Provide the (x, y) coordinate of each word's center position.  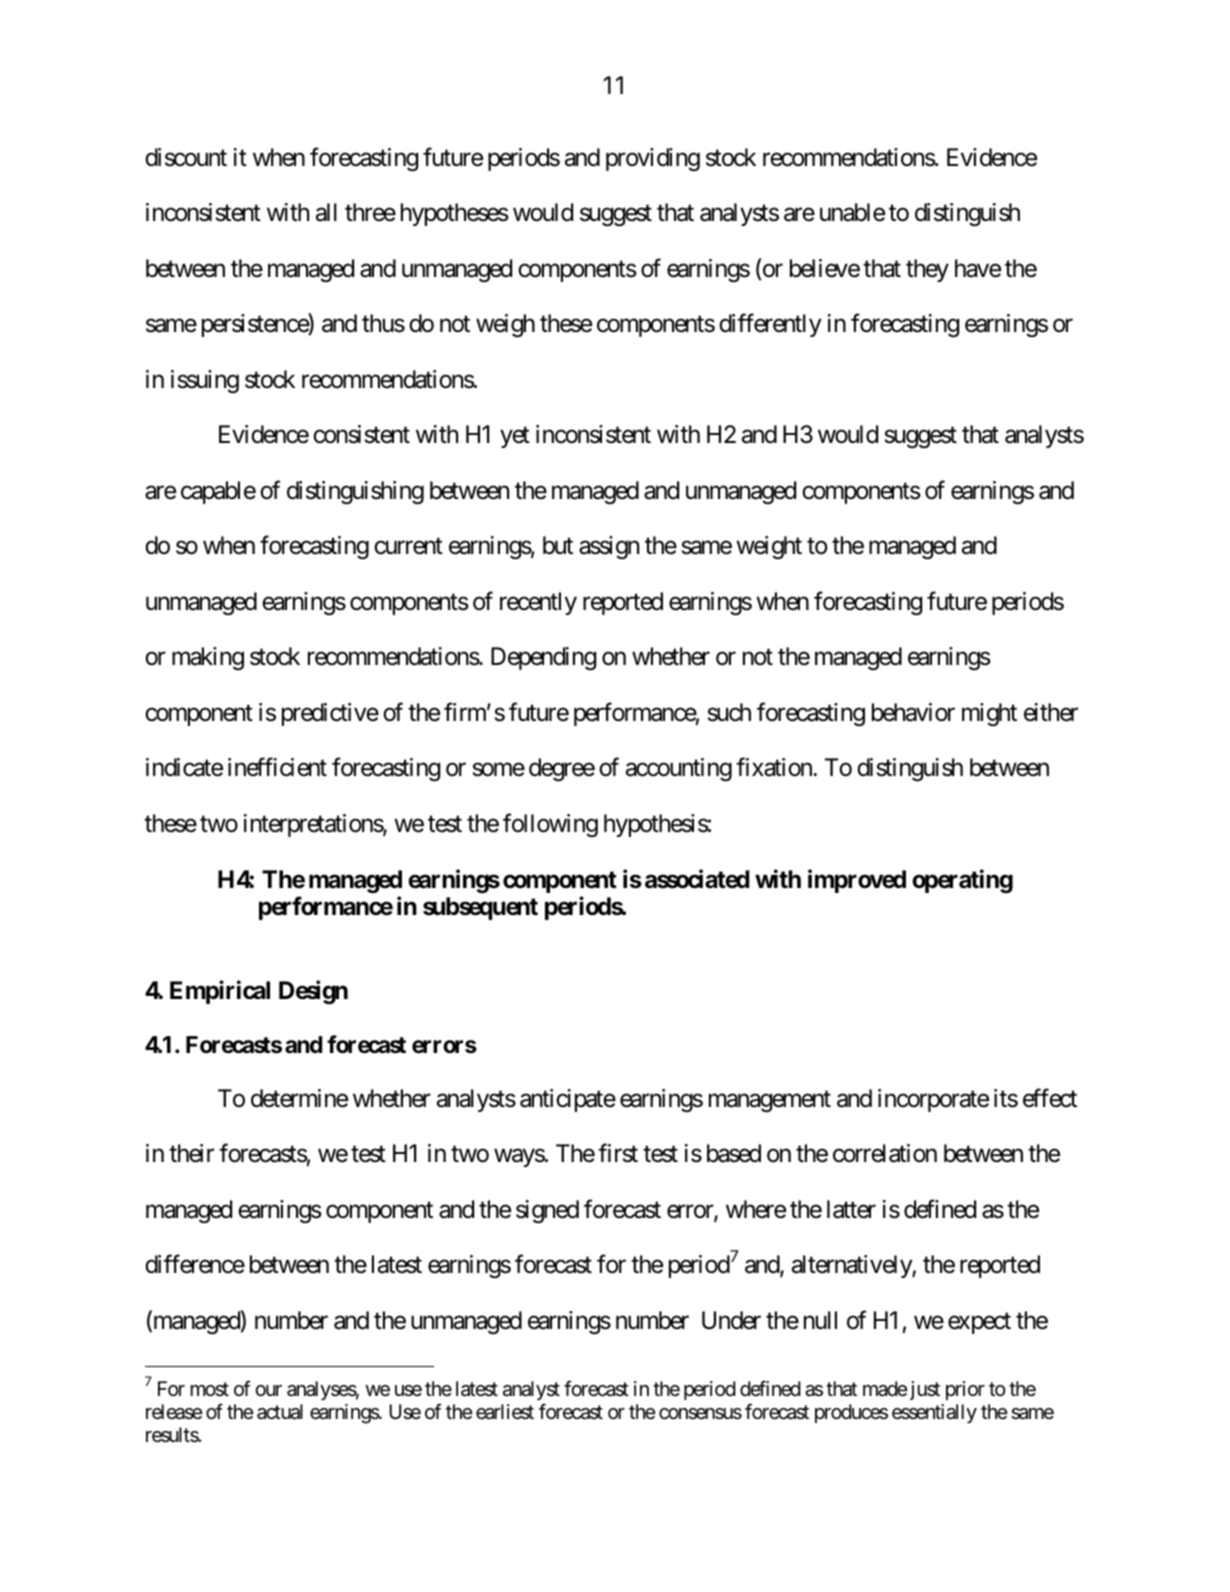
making (208, 658)
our (268, 1390)
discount (186, 157)
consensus (700, 1414)
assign (609, 547)
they (927, 270)
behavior (913, 712)
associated (697, 879)
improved (857, 881)
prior (965, 1390)
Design (313, 992)
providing (653, 159)
